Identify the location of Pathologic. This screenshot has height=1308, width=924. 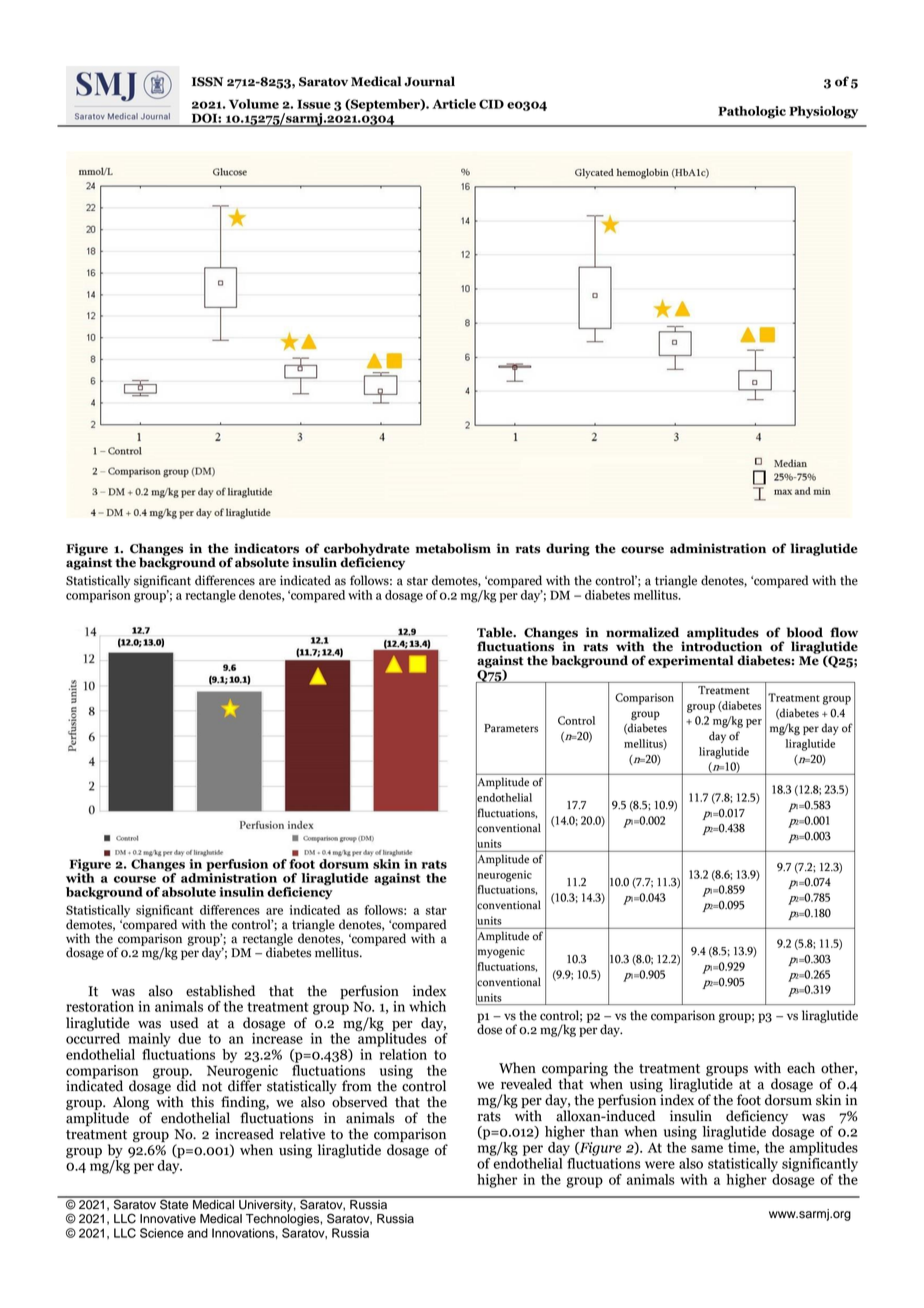
(752, 112).
